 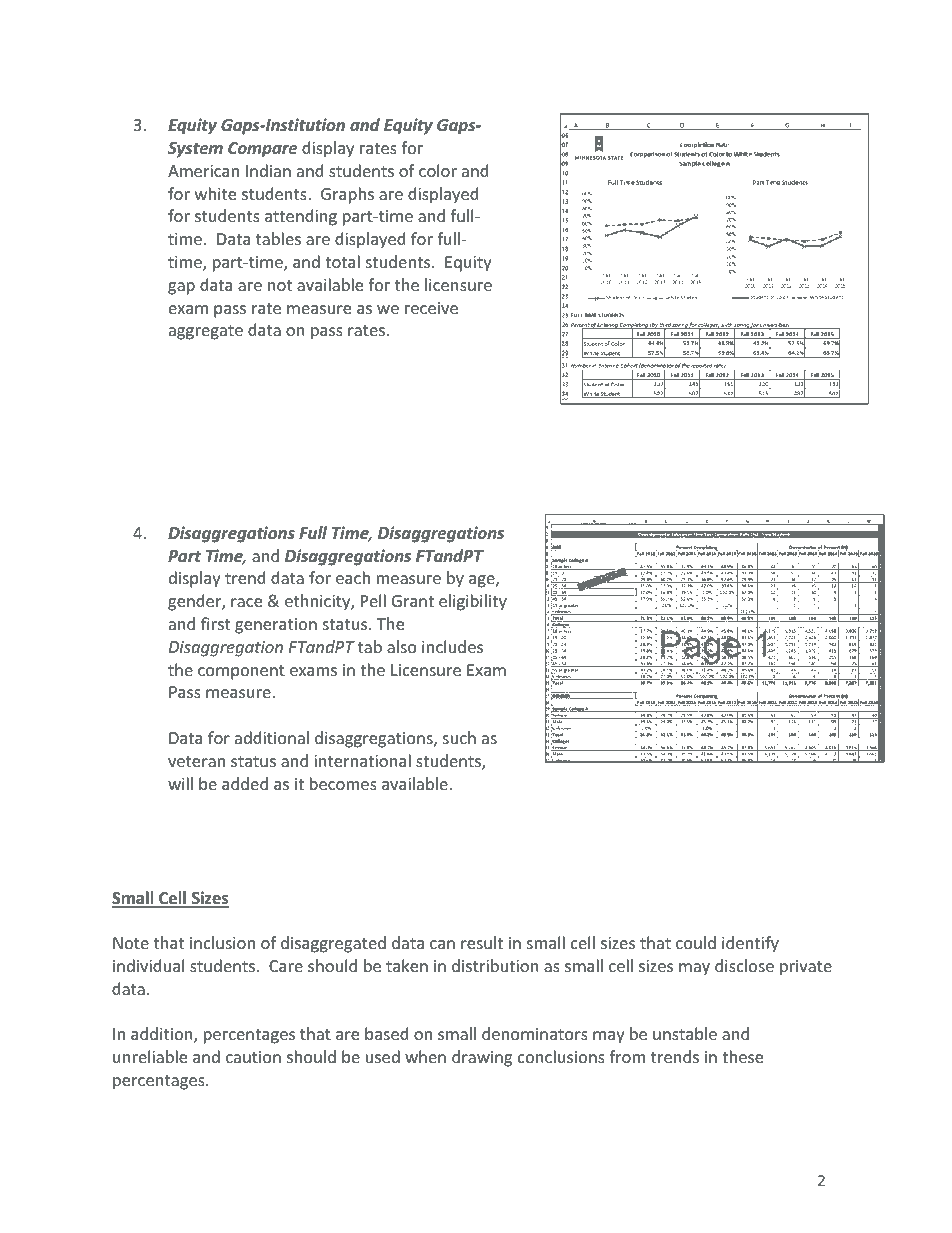 I want to click on drawing, so click(x=482, y=1058).
